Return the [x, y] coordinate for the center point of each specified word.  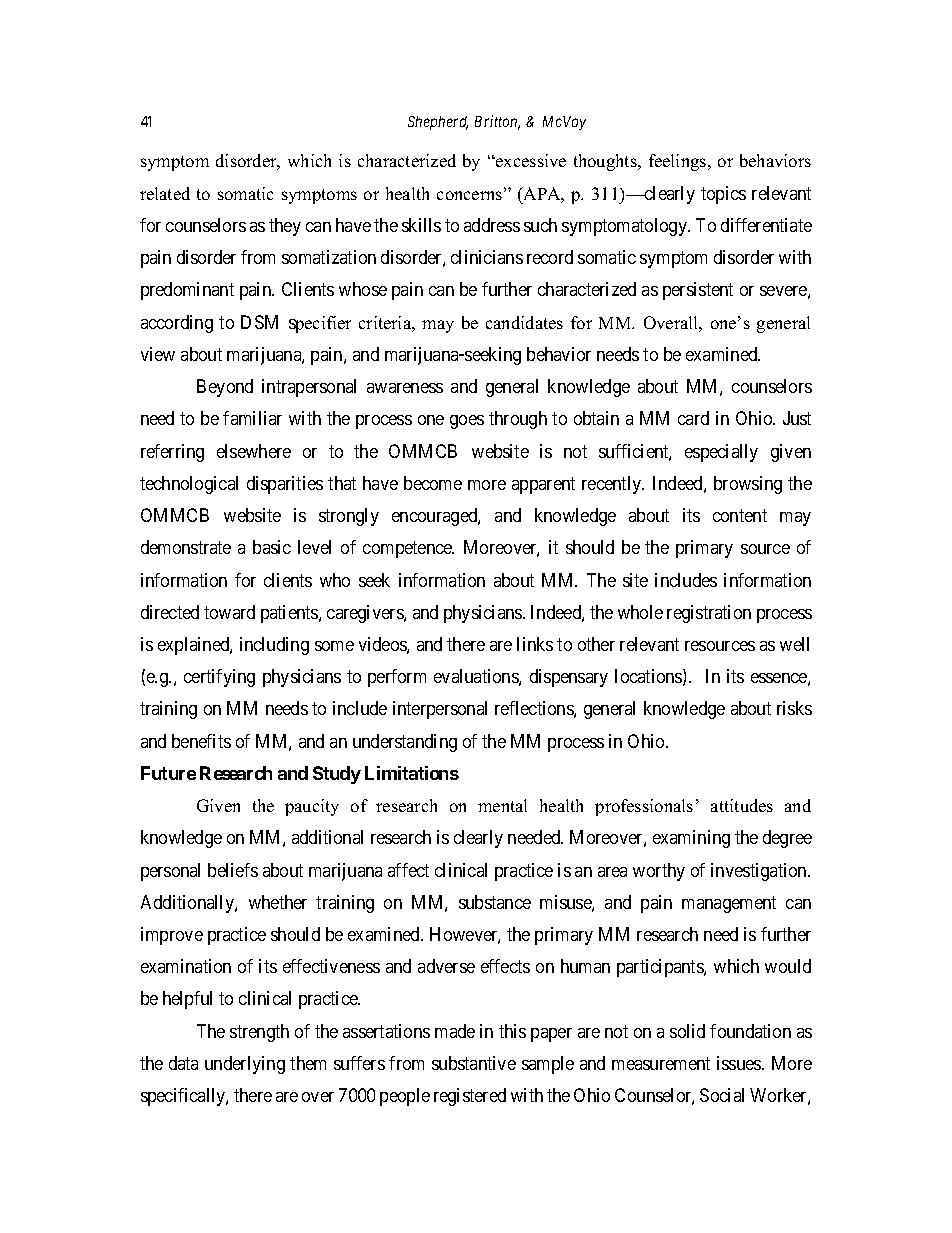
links [535, 644]
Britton [497, 122]
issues [740, 1063]
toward [229, 612]
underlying [245, 1065]
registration [709, 614]
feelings [679, 162]
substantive [474, 1063]
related [165, 193]
